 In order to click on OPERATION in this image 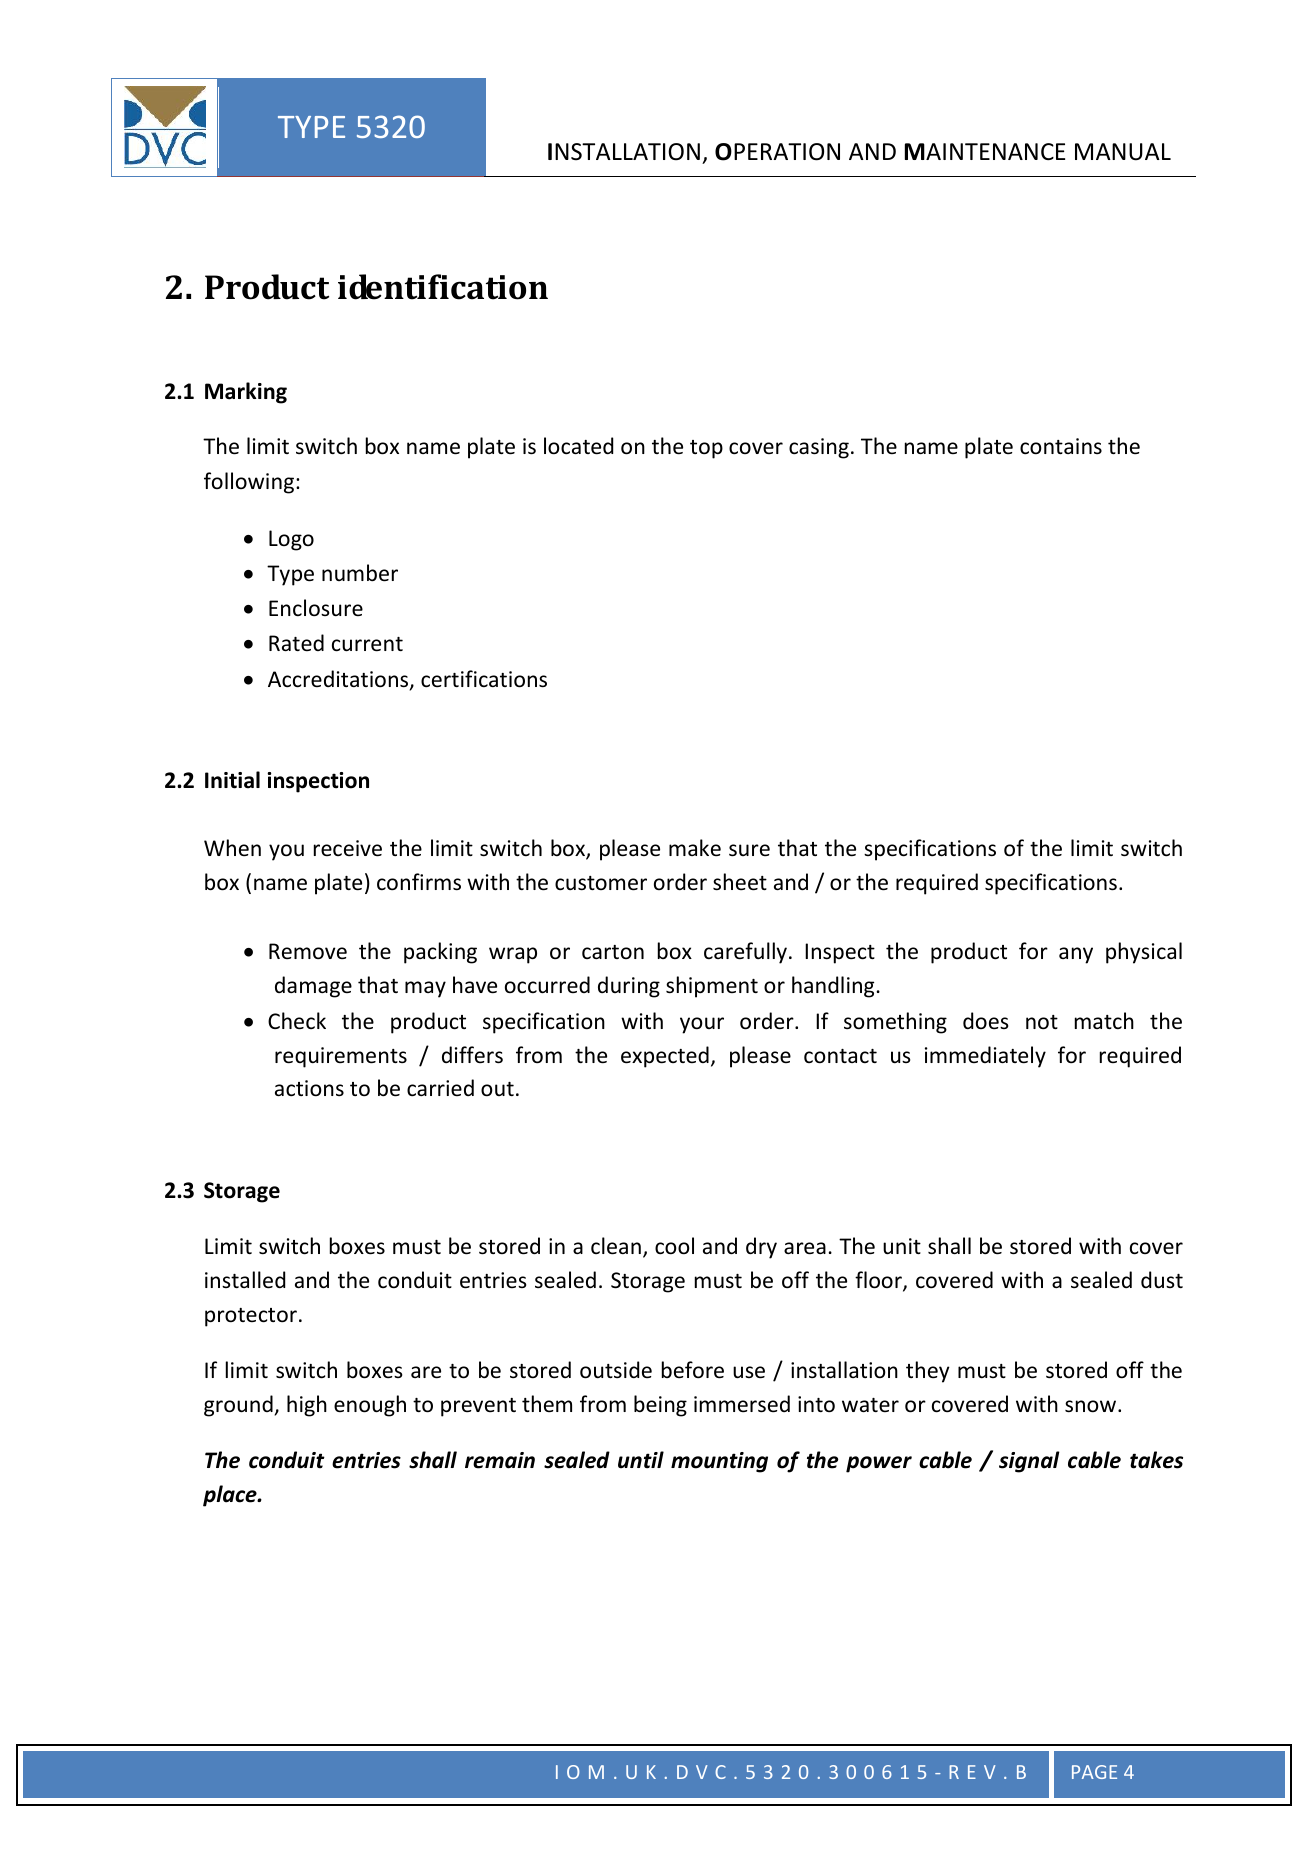, I will do `click(777, 152)`.
